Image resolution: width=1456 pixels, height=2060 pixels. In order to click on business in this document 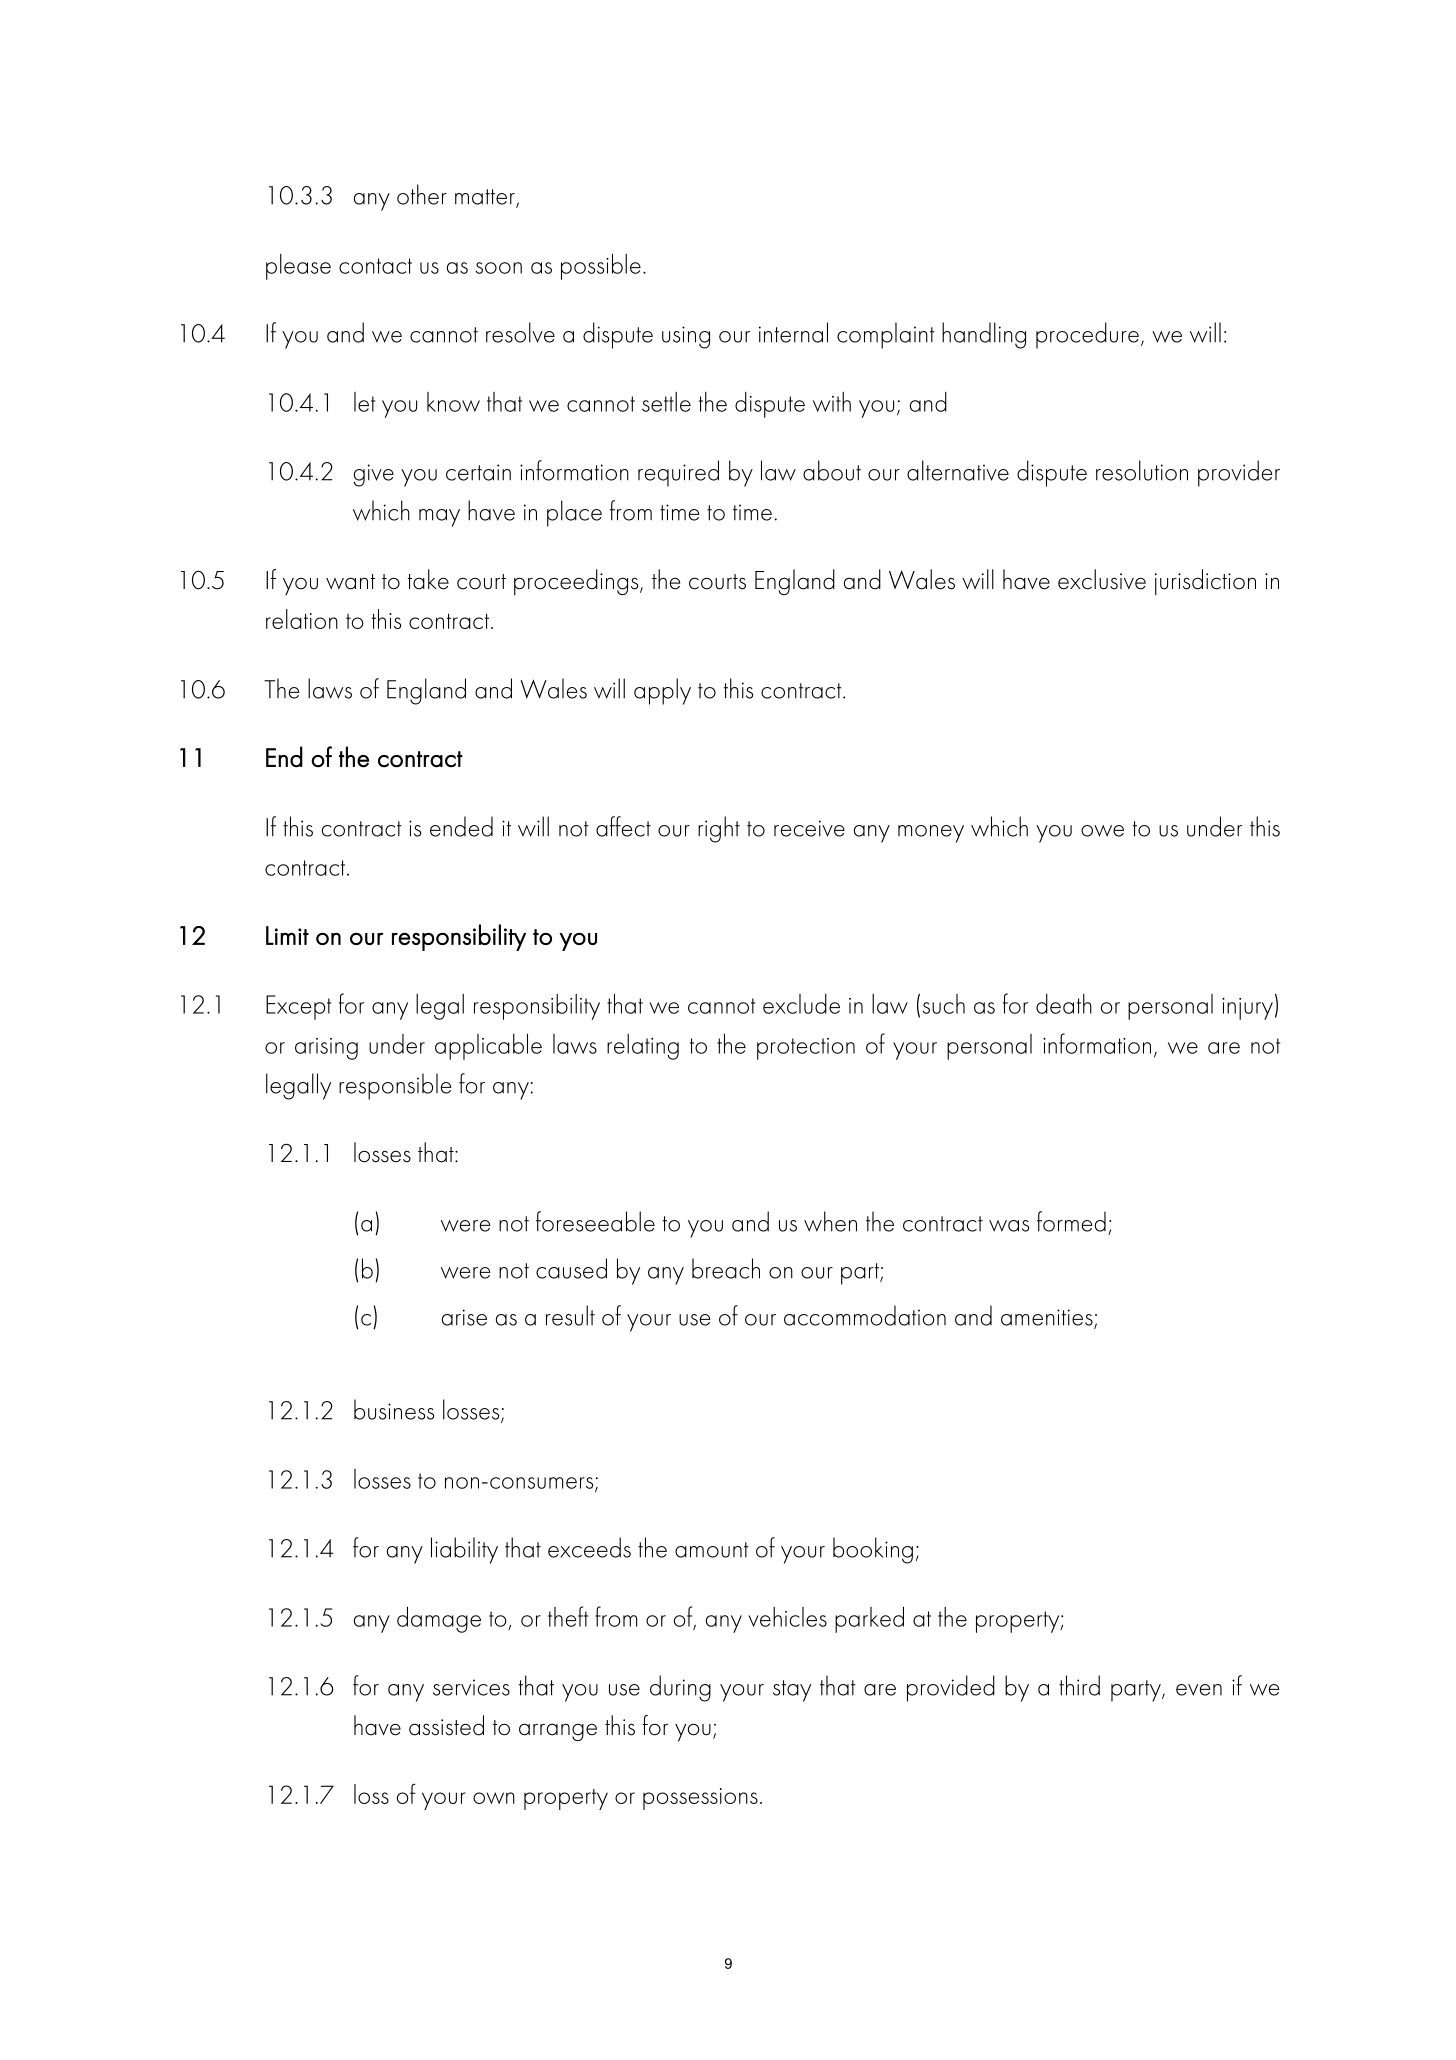, I will do `click(394, 1409)`.
